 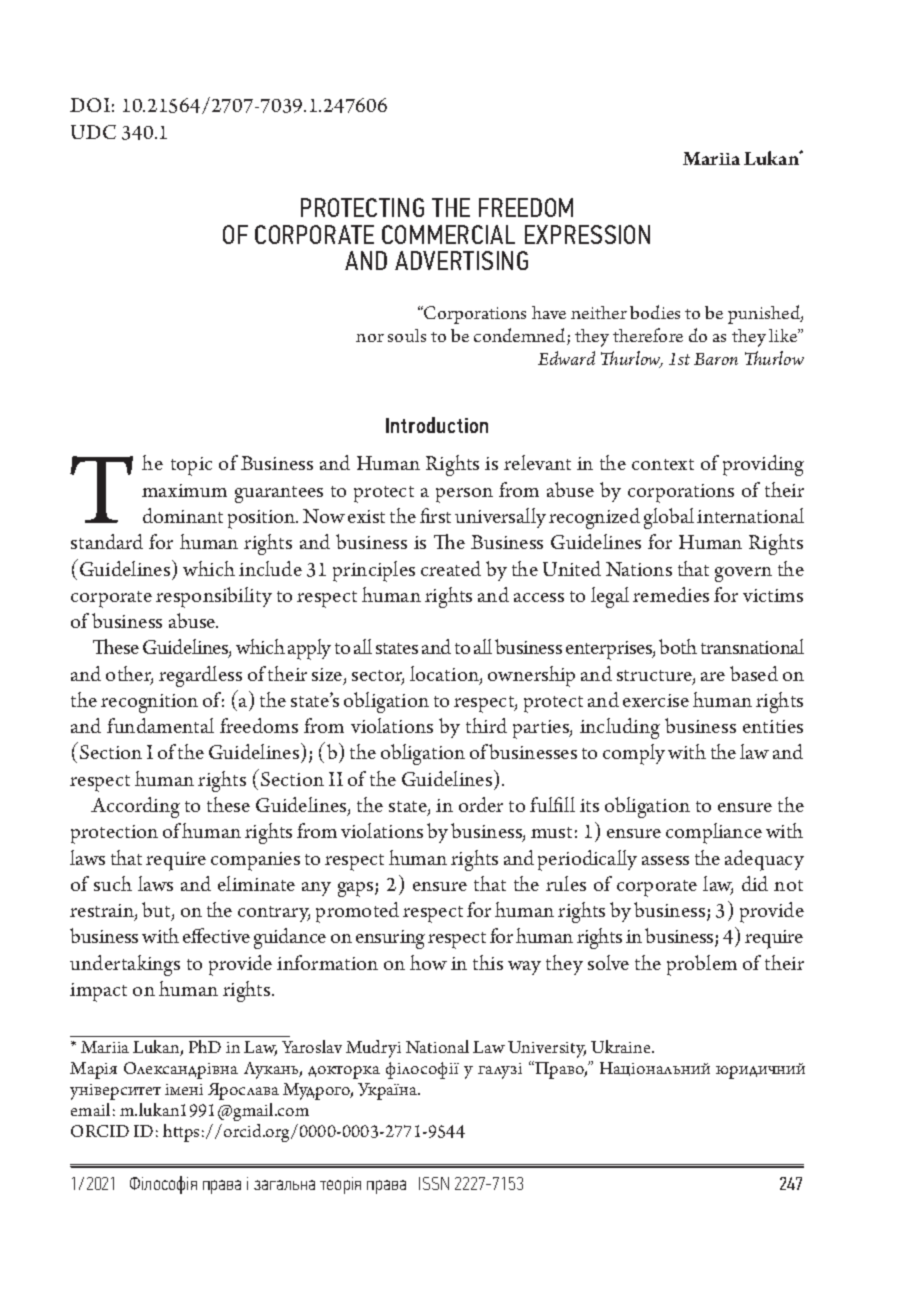 What do you see at coordinates (434, 1183) in the screenshot?
I see `ISSN` at bounding box center [434, 1183].
